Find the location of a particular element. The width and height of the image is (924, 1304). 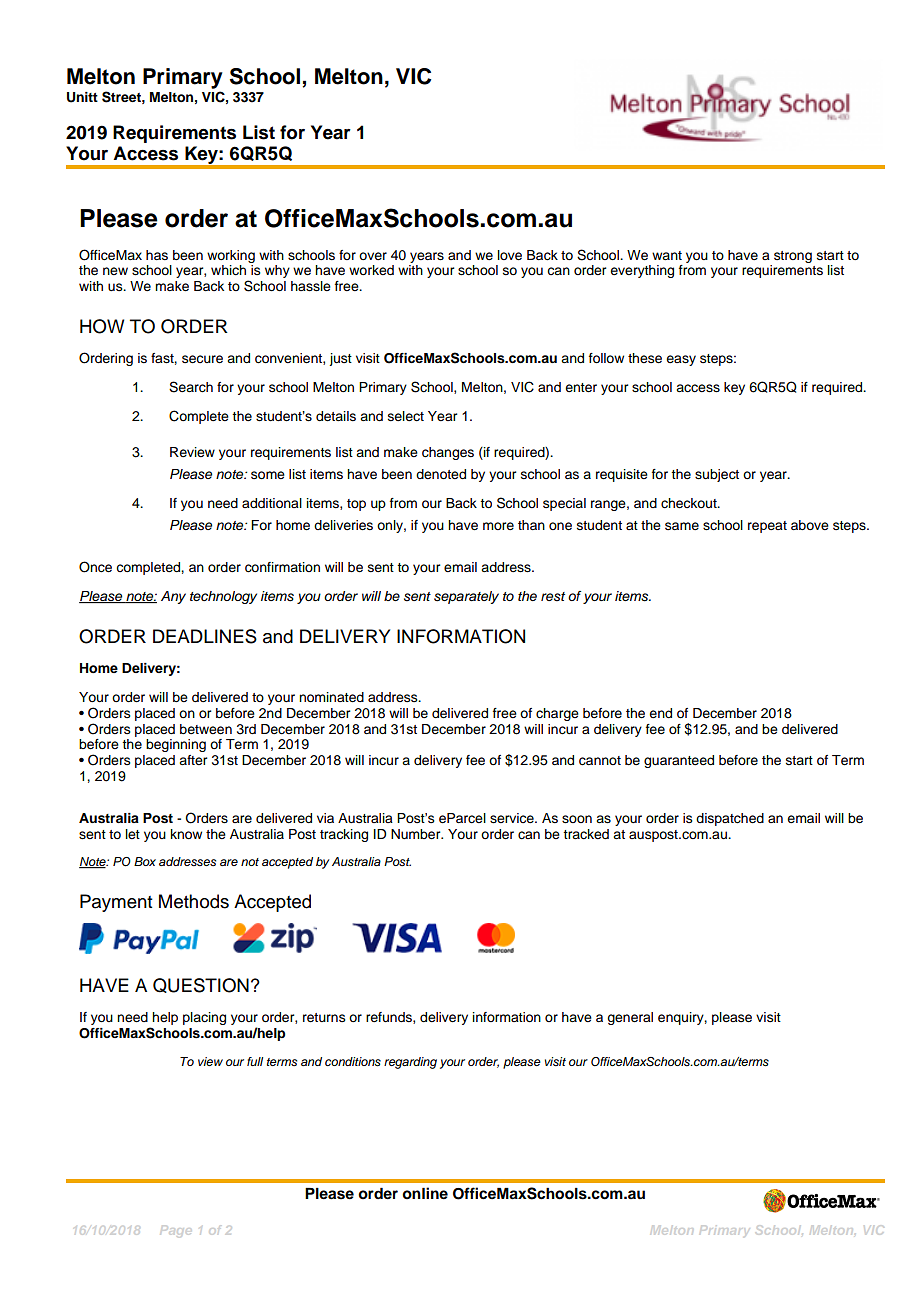

full is located at coordinates (255, 1061).
